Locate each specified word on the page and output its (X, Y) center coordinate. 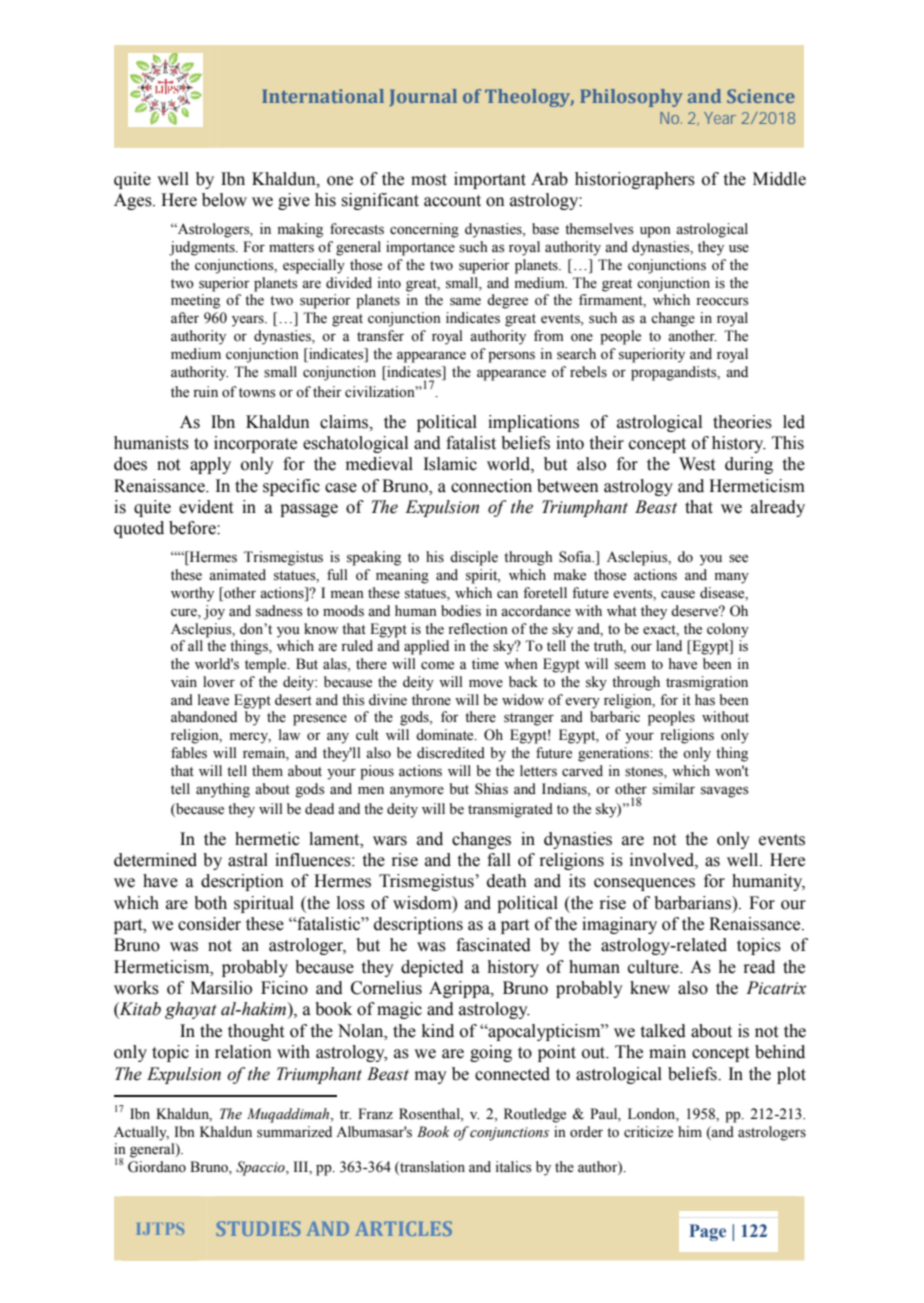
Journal (423, 98)
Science (761, 96)
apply (210, 465)
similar (674, 789)
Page (707, 1232)
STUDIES (258, 1228)
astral (248, 860)
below (224, 200)
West (697, 464)
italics (513, 1167)
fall (499, 860)
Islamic (450, 464)
